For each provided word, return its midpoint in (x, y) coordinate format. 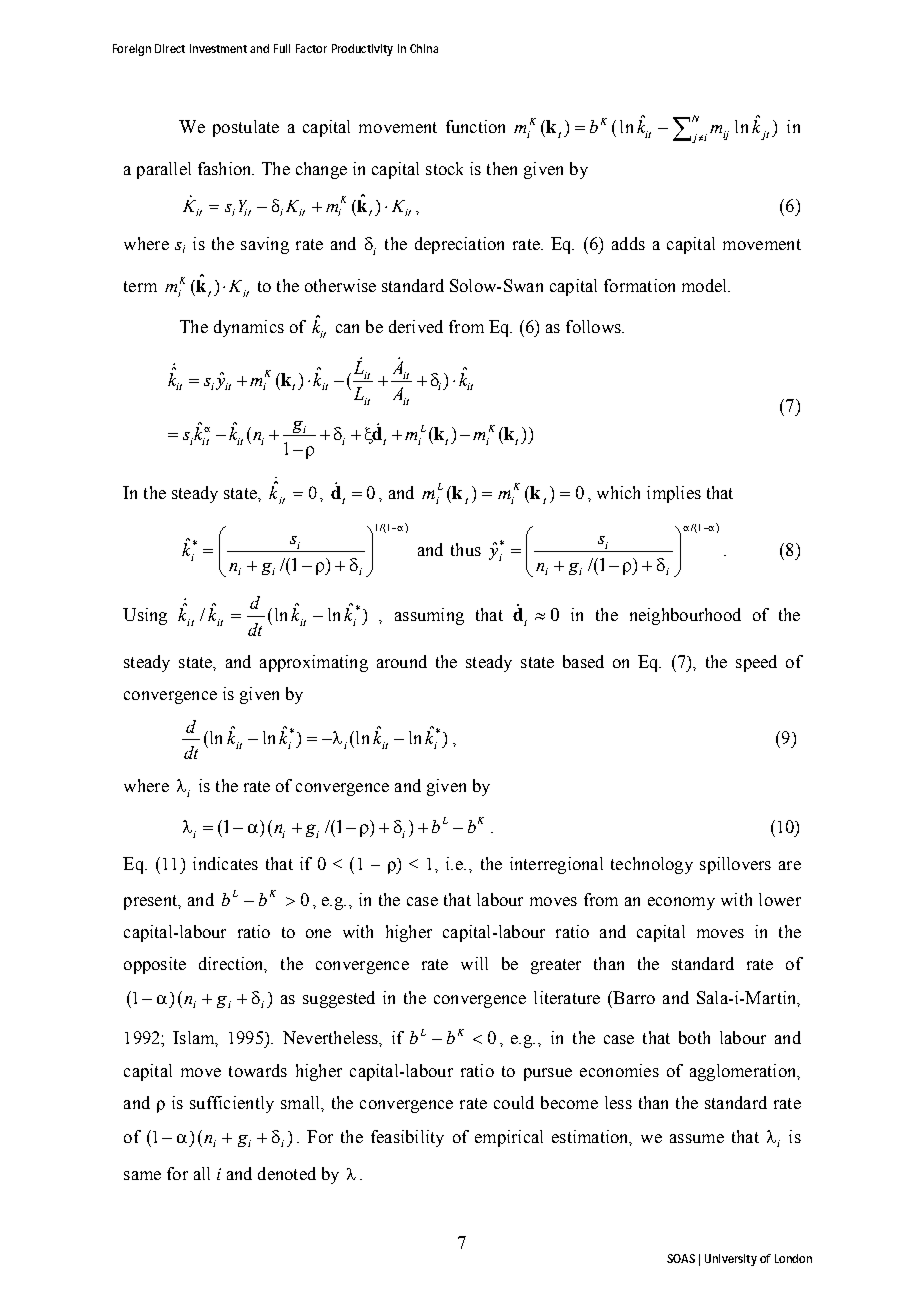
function (475, 126)
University (731, 1260)
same (142, 1175)
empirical (509, 1138)
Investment (218, 48)
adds (628, 243)
